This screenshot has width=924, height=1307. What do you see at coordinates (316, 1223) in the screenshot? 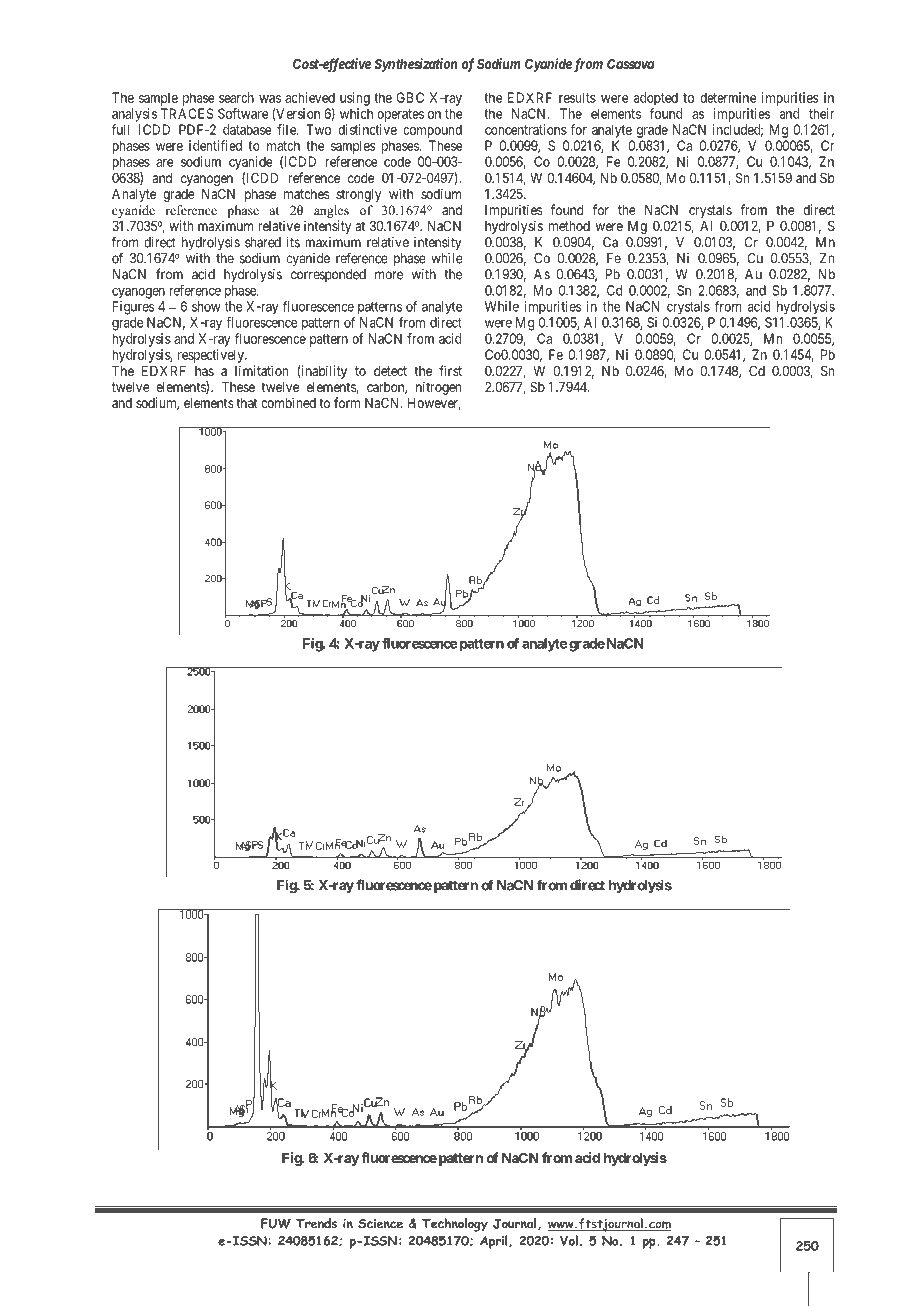
I see `Trends` at bounding box center [316, 1223].
